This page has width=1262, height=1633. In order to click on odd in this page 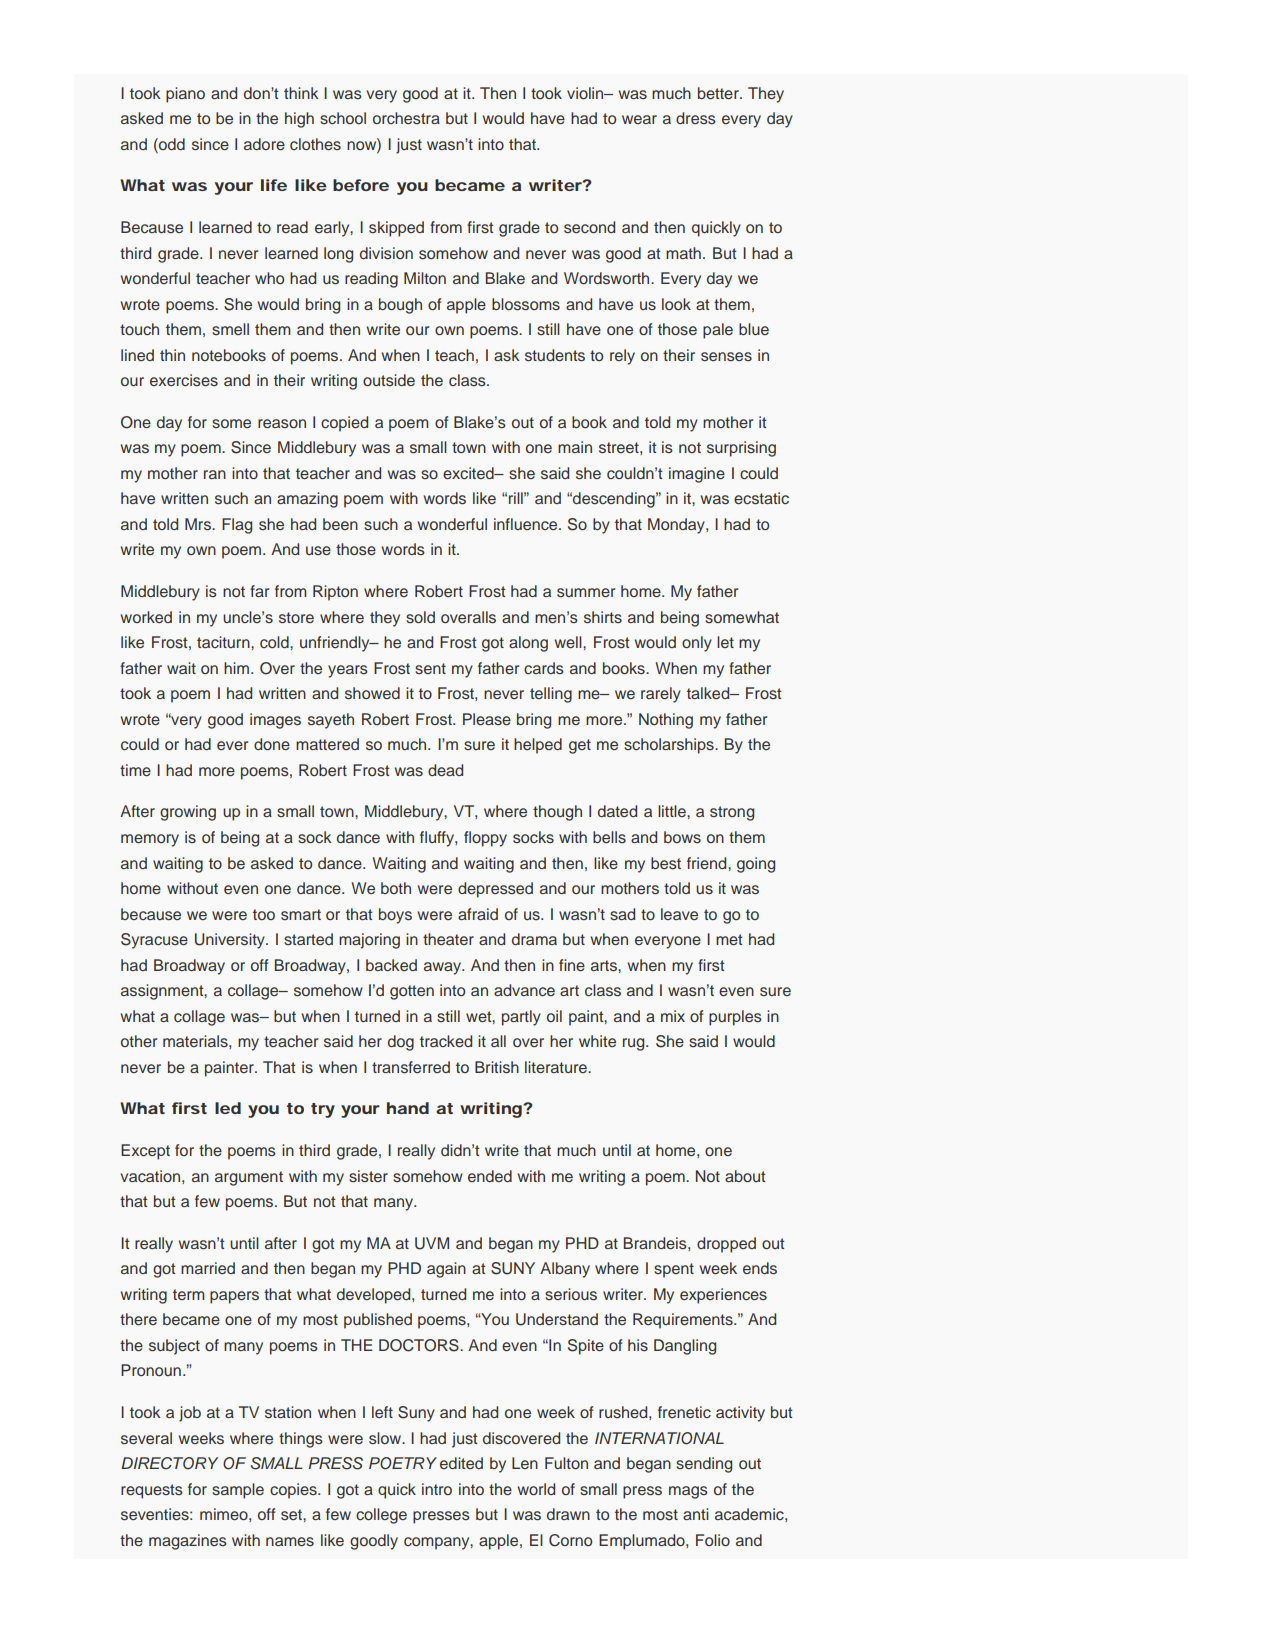, I will do `click(171, 144)`.
